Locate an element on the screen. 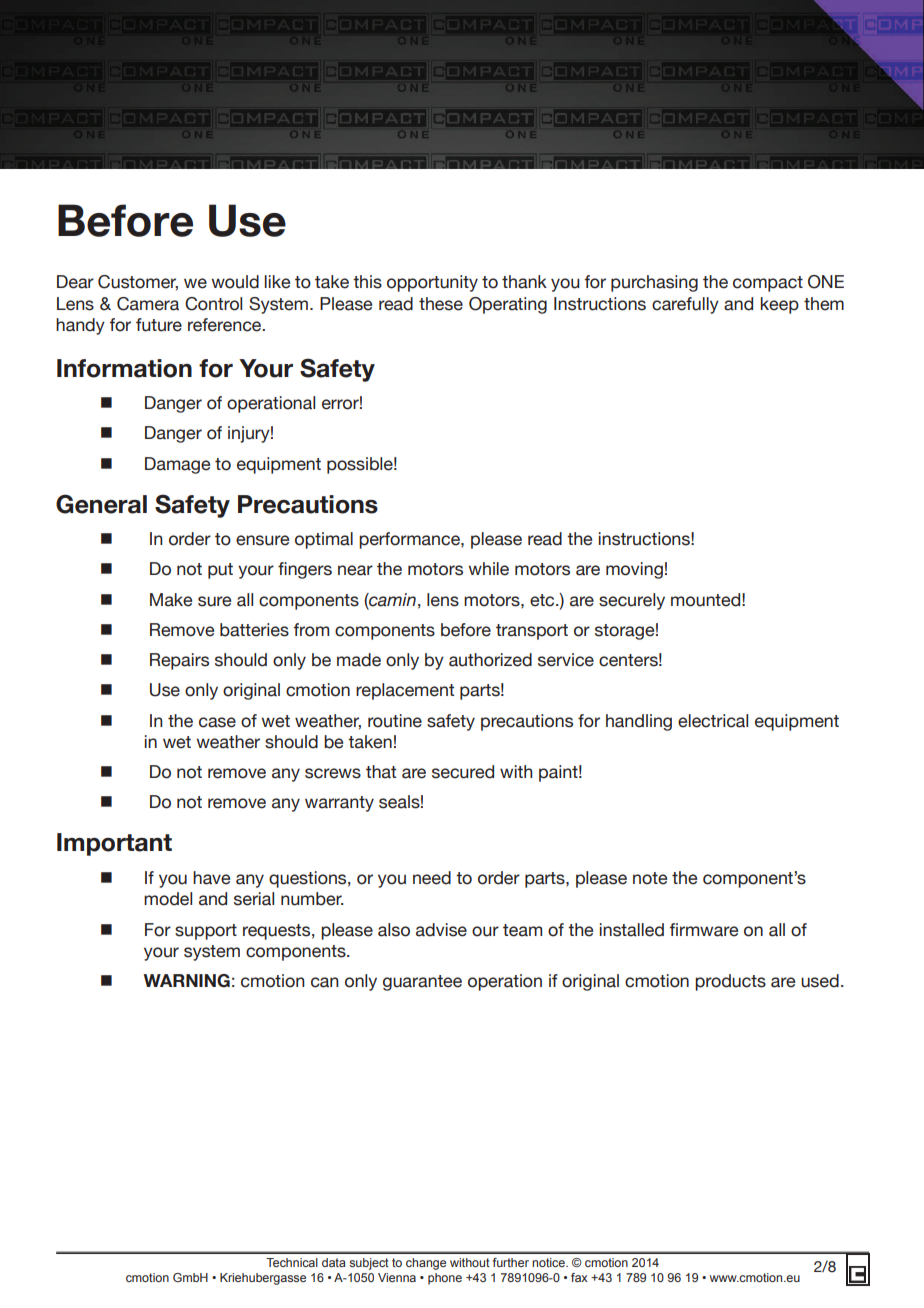  note is located at coordinates (650, 878).
